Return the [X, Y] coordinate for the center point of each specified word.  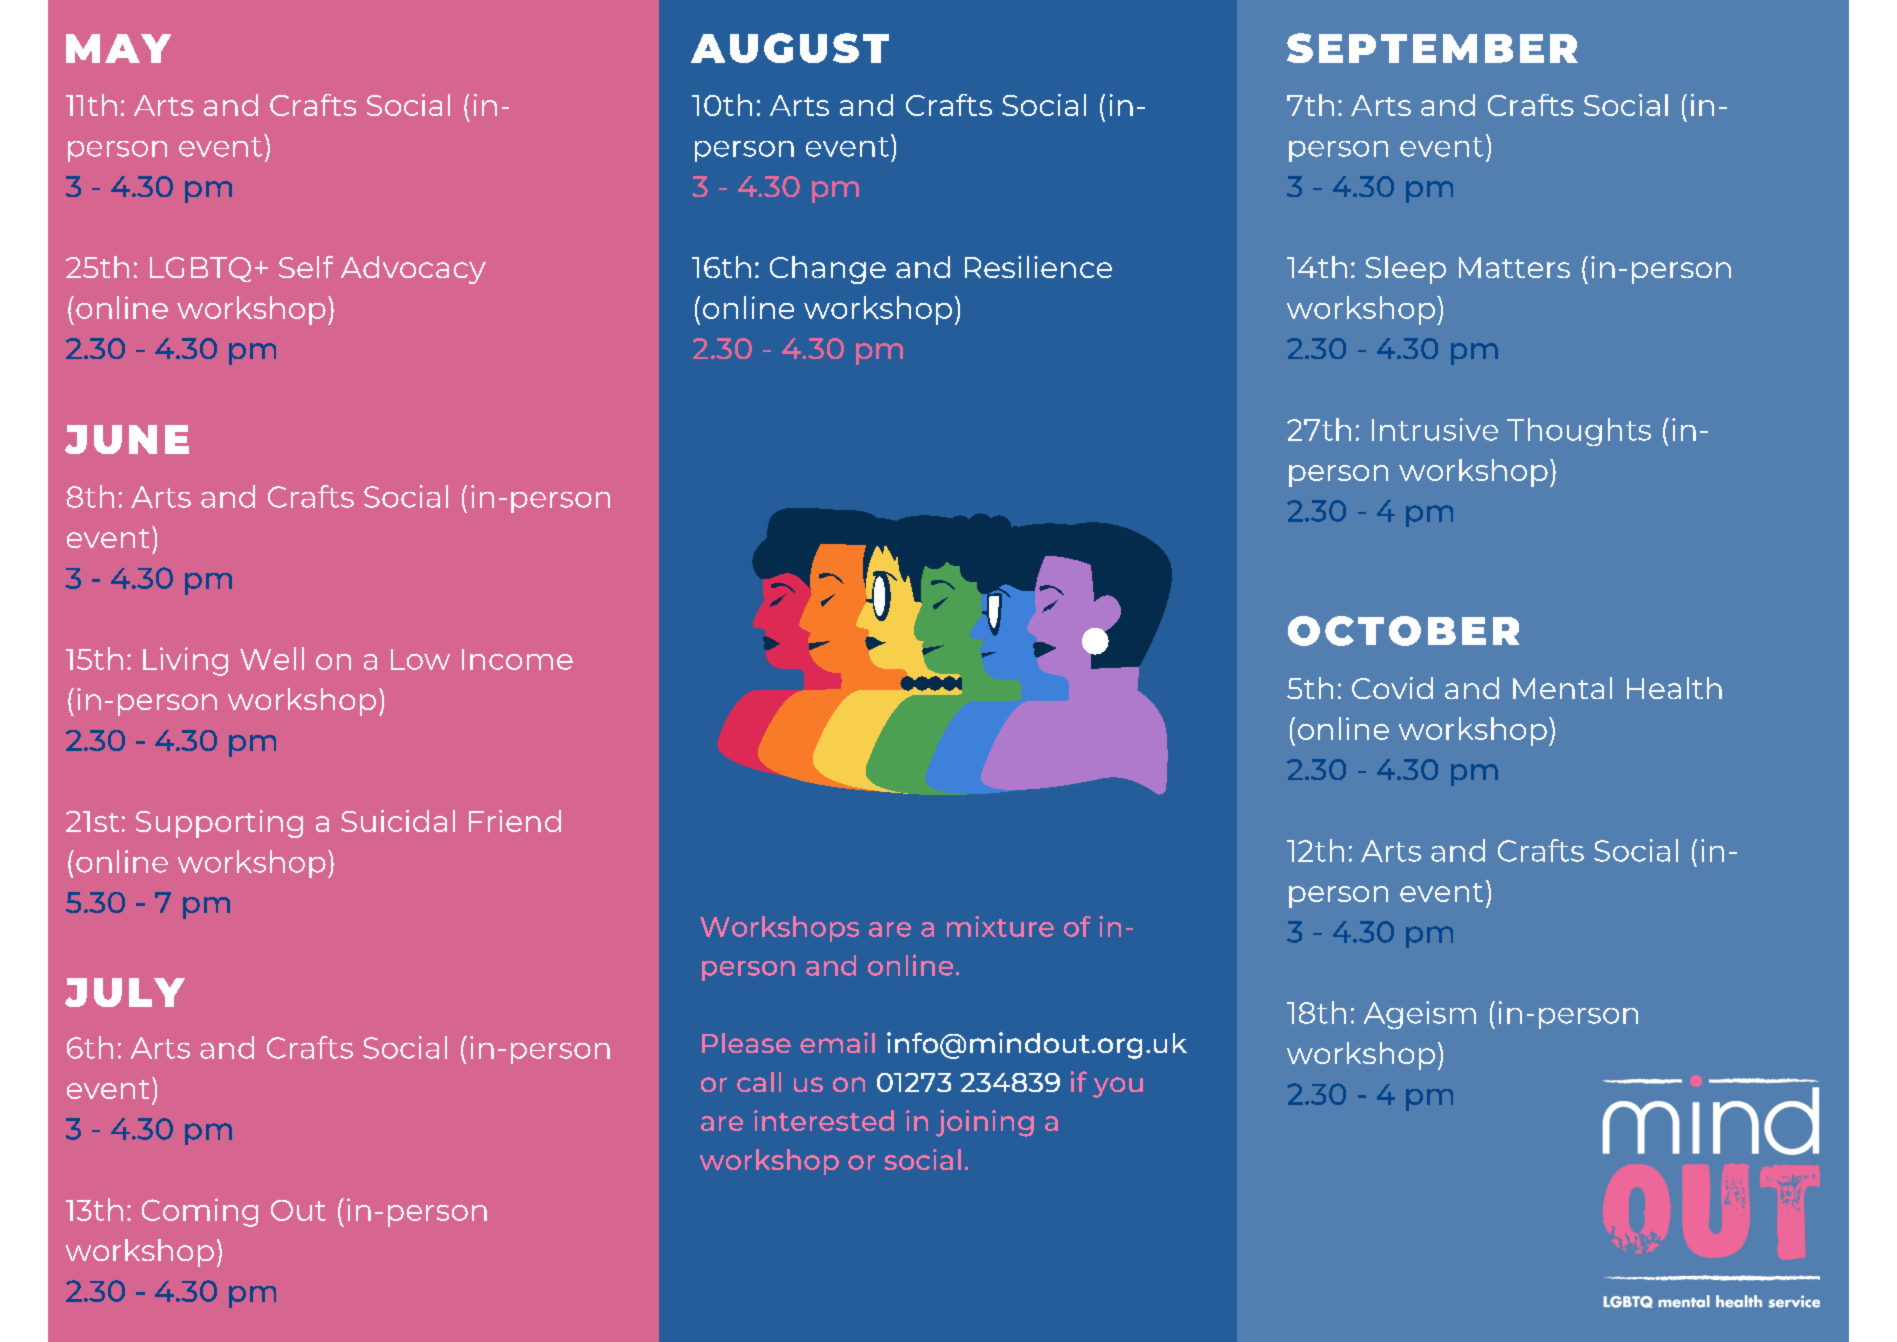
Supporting [219, 824]
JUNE [127, 439]
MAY [118, 48]
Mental [1562, 688]
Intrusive [1435, 429]
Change [828, 270]
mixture [1000, 926]
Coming [200, 1212]
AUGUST [790, 48]
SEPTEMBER [1432, 48]
